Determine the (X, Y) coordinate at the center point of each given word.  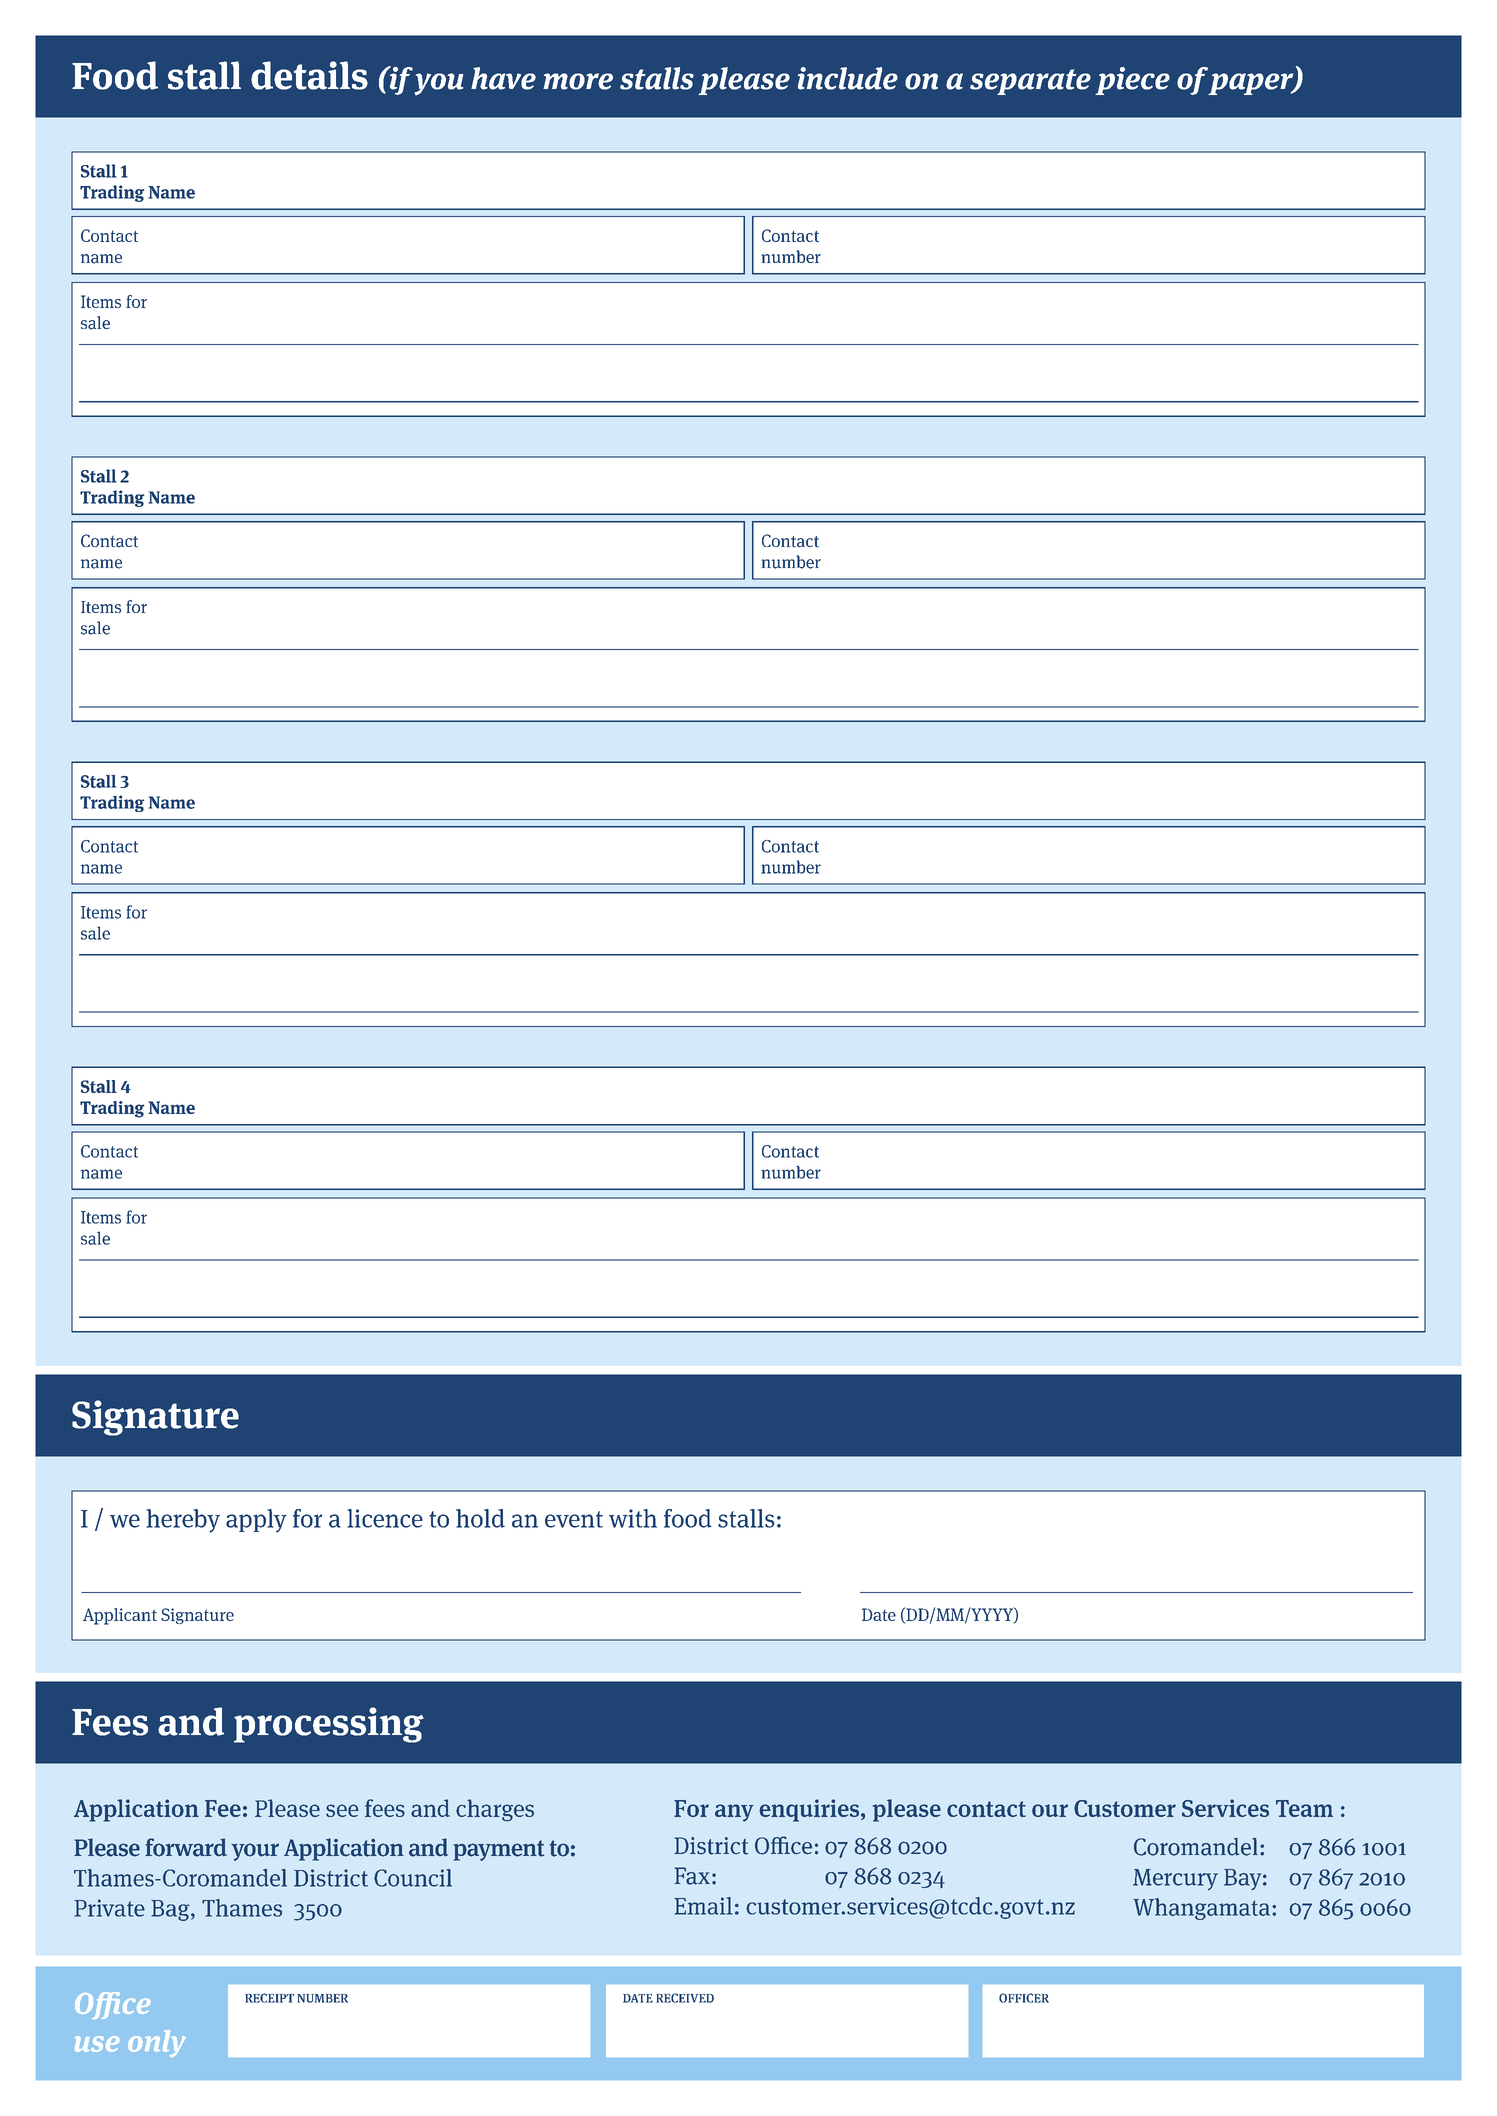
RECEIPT (269, 1998)
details (309, 75)
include (848, 78)
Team (1304, 1808)
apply (256, 1521)
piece (1132, 81)
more (578, 81)
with (633, 1518)
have (503, 78)
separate (1030, 82)
